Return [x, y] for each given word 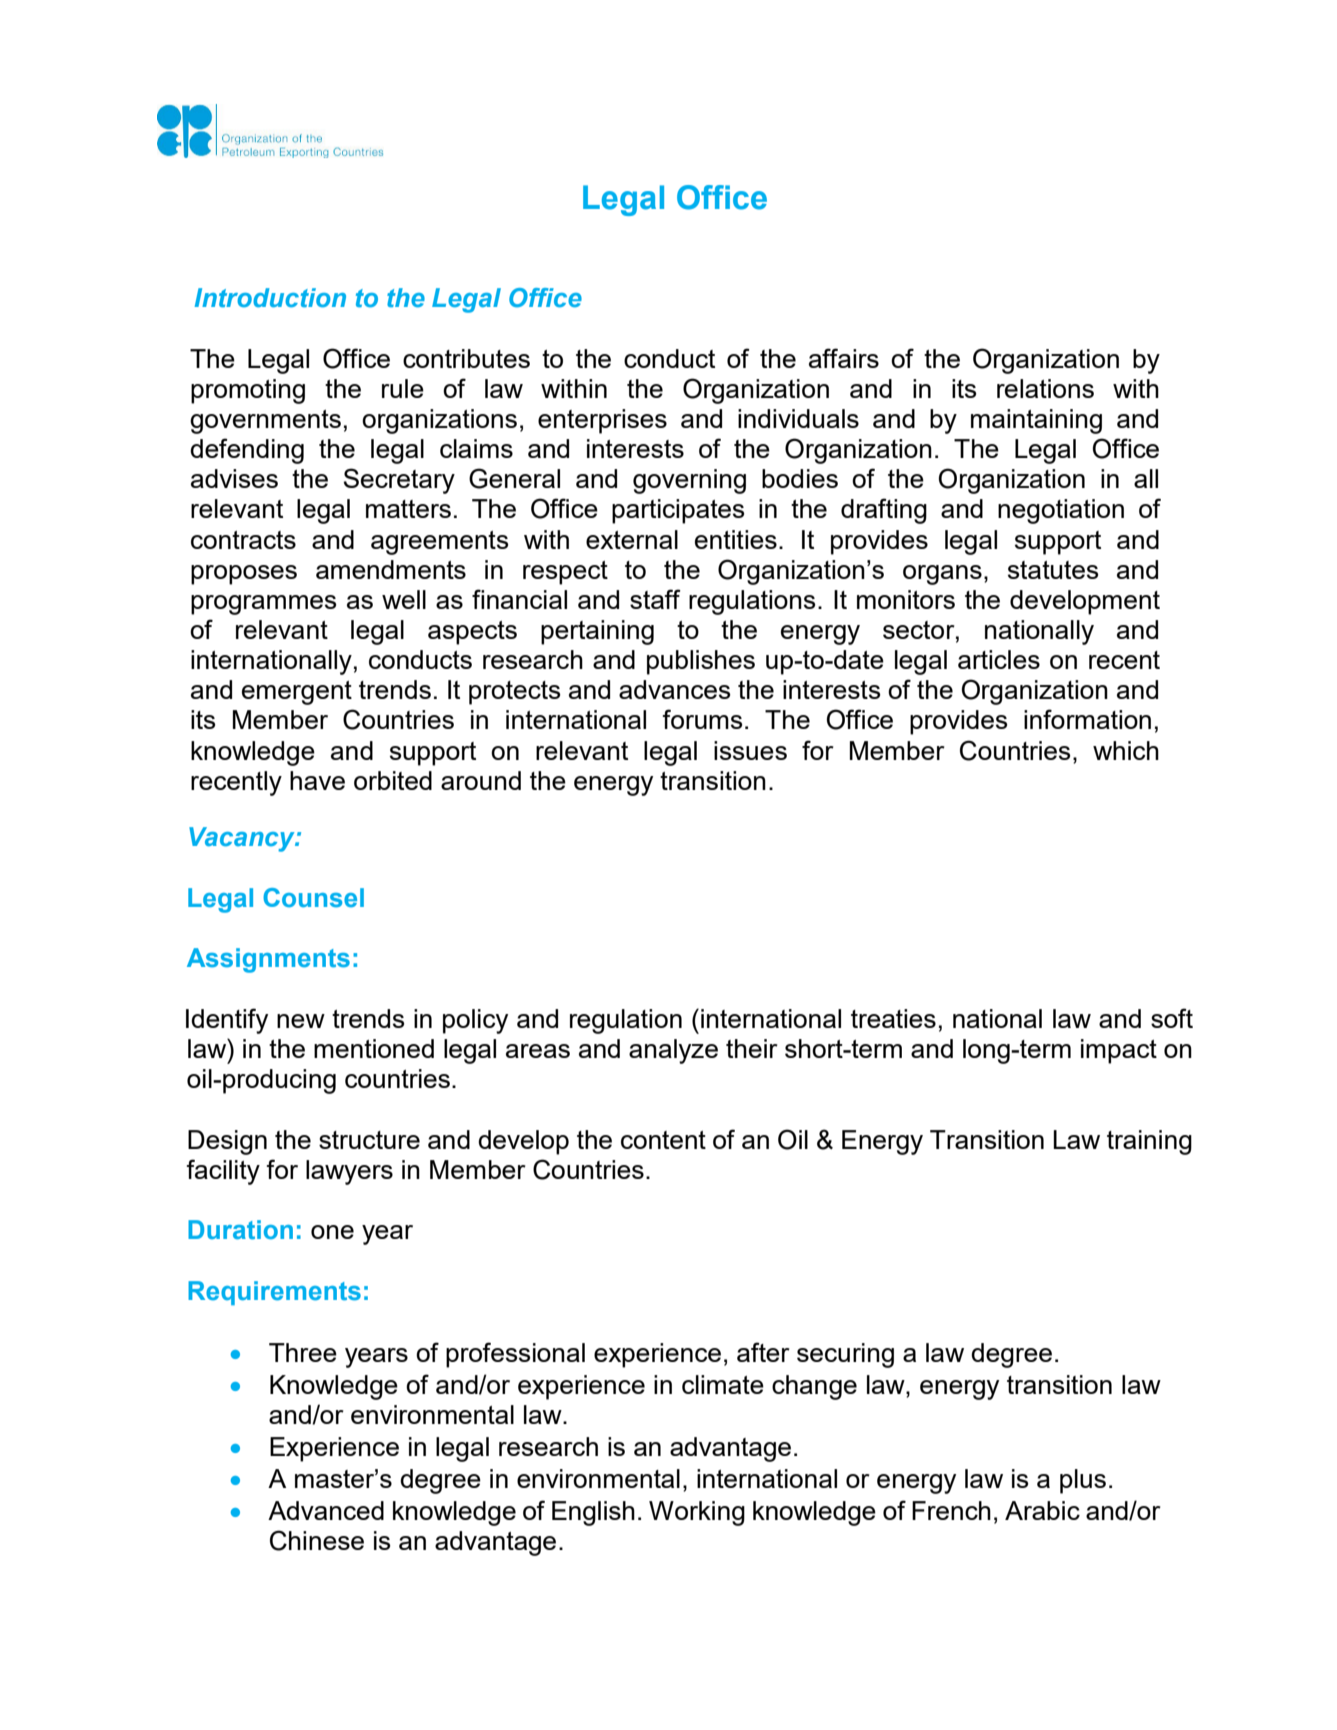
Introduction [270, 298]
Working [697, 1513]
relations [1045, 388]
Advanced [326, 1510]
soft [1172, 1018]
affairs [844, 358]
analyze [673, 1051]
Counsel [313, 898]
